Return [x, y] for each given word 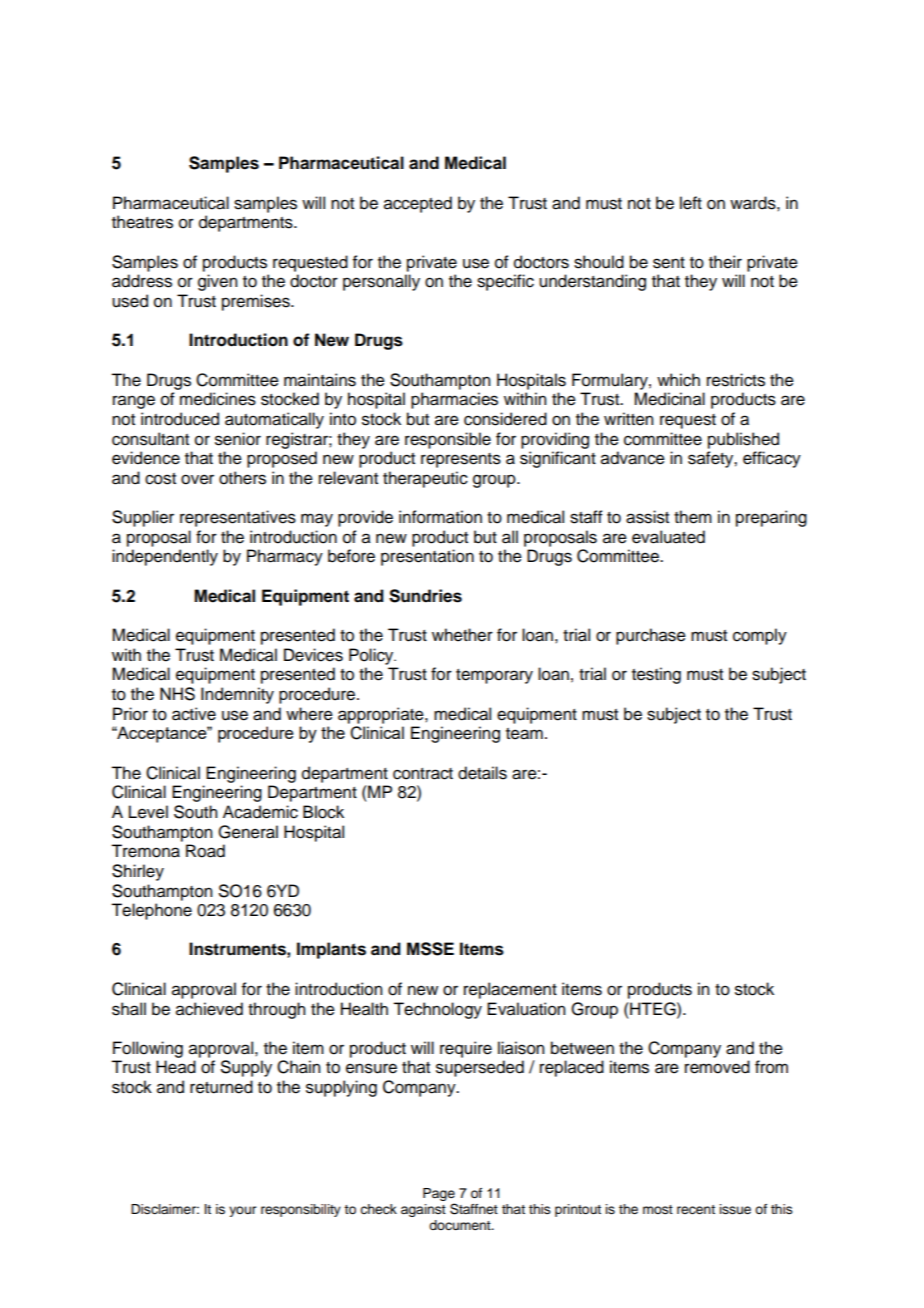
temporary [494, 676]
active [194, 714]
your [242, 1211]
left [691, 203]
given [217, 282]
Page [439, 1196]
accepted [418, 204]
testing [656, 675]
